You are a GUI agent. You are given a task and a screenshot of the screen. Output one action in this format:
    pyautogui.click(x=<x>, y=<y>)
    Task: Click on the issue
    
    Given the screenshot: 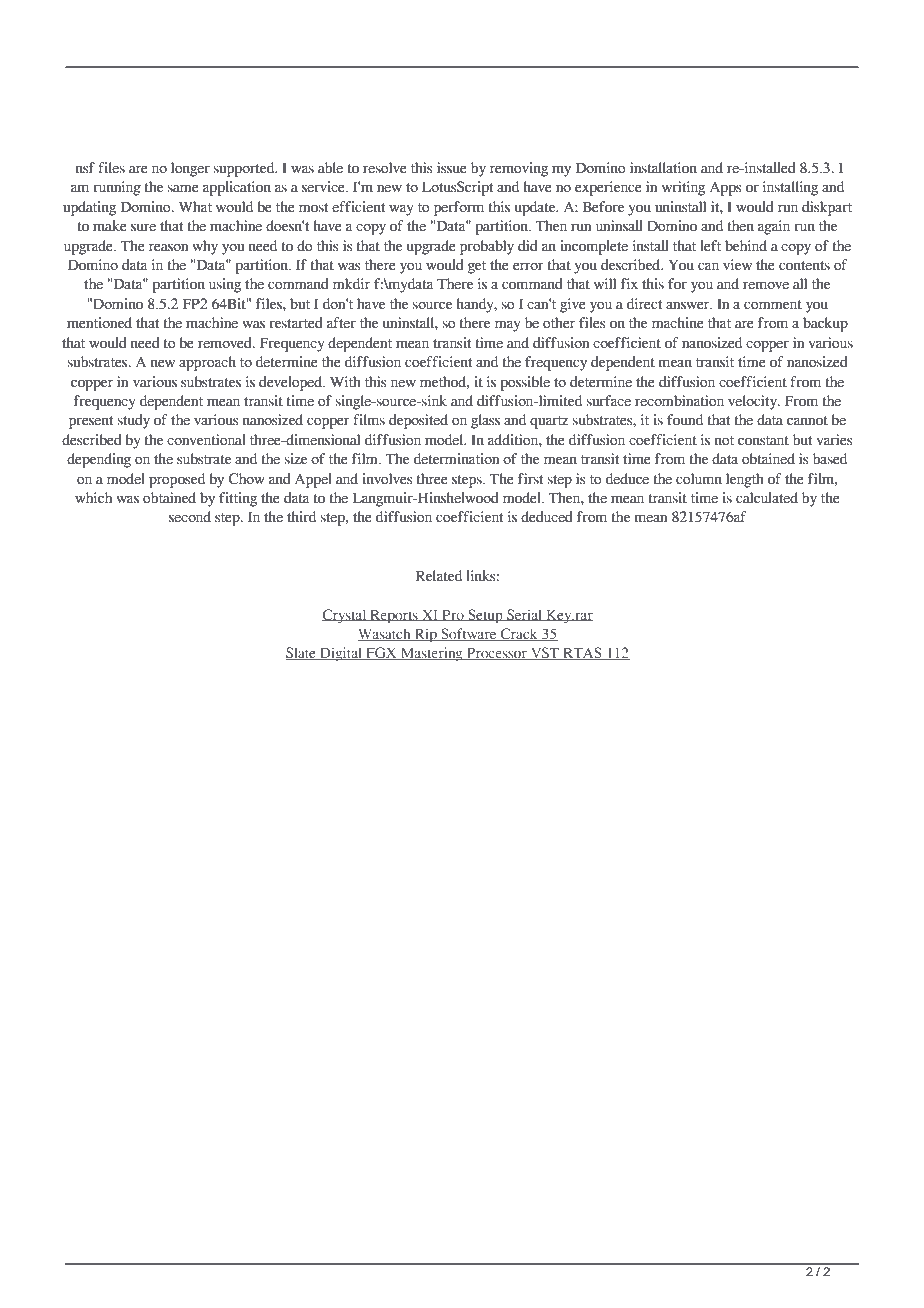 What is the action you would take?
    pyautogui.click(x=452, y=168)
